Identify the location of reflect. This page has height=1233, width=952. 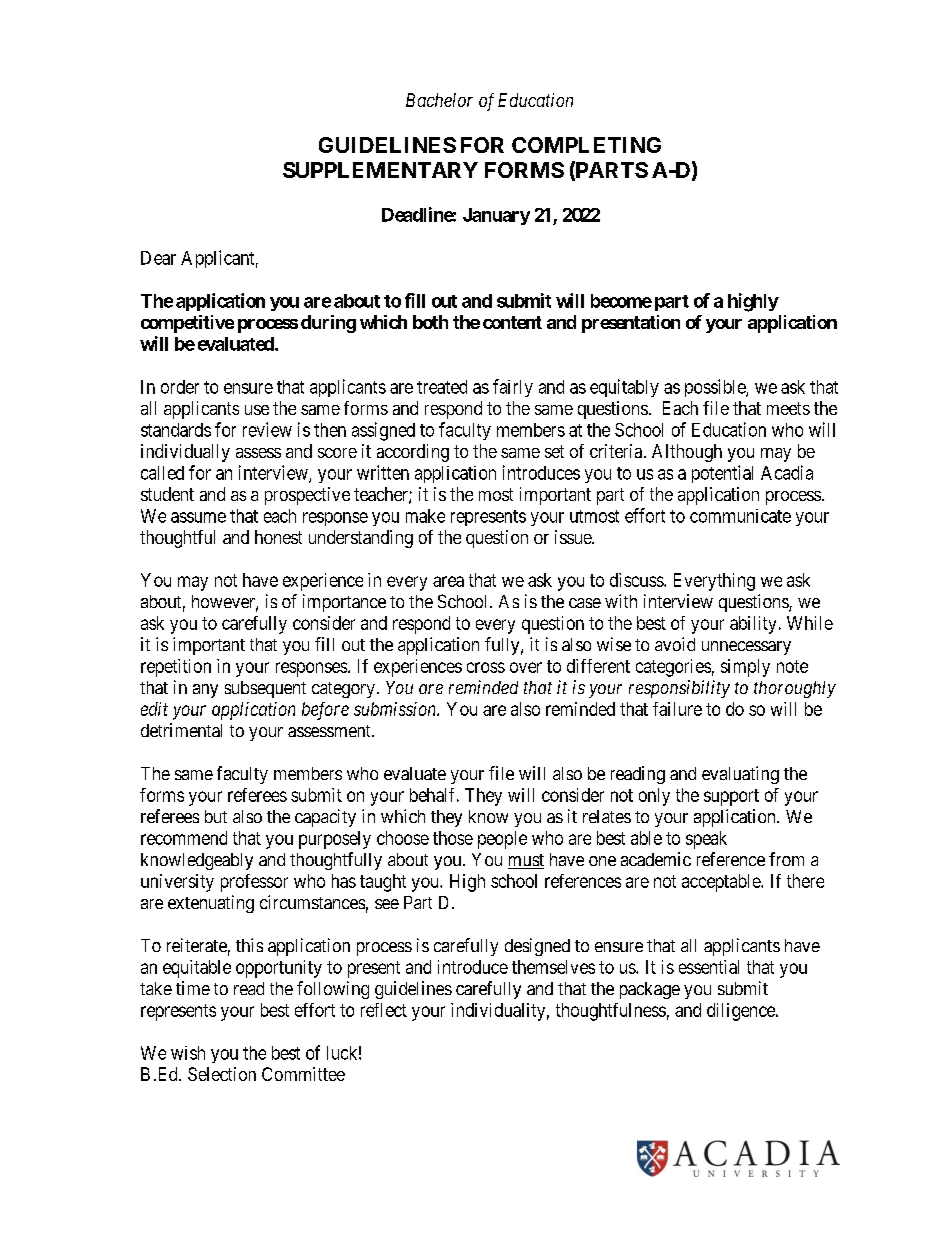
(384, 1010).
